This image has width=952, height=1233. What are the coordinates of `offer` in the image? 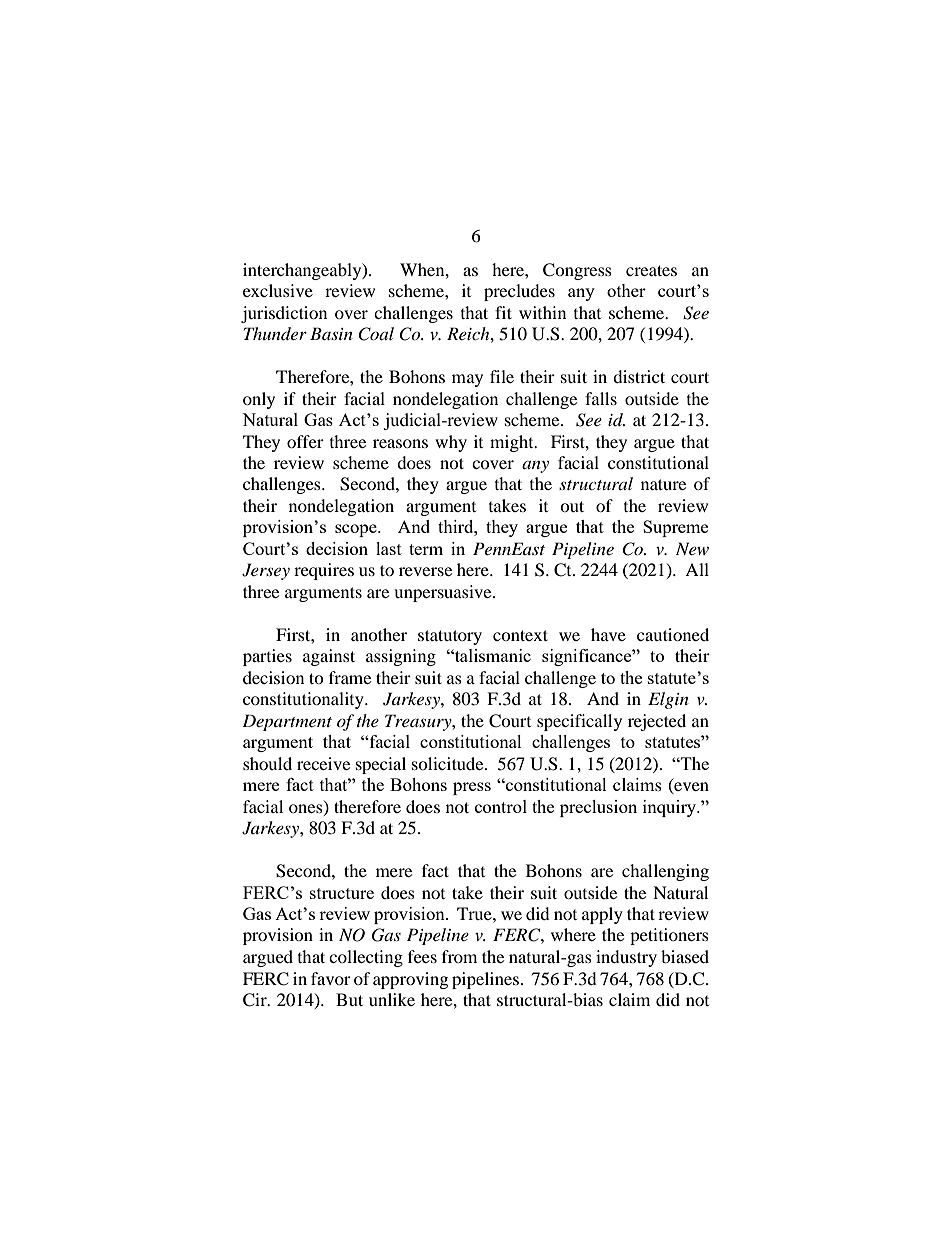 It's located at (305, 441).
